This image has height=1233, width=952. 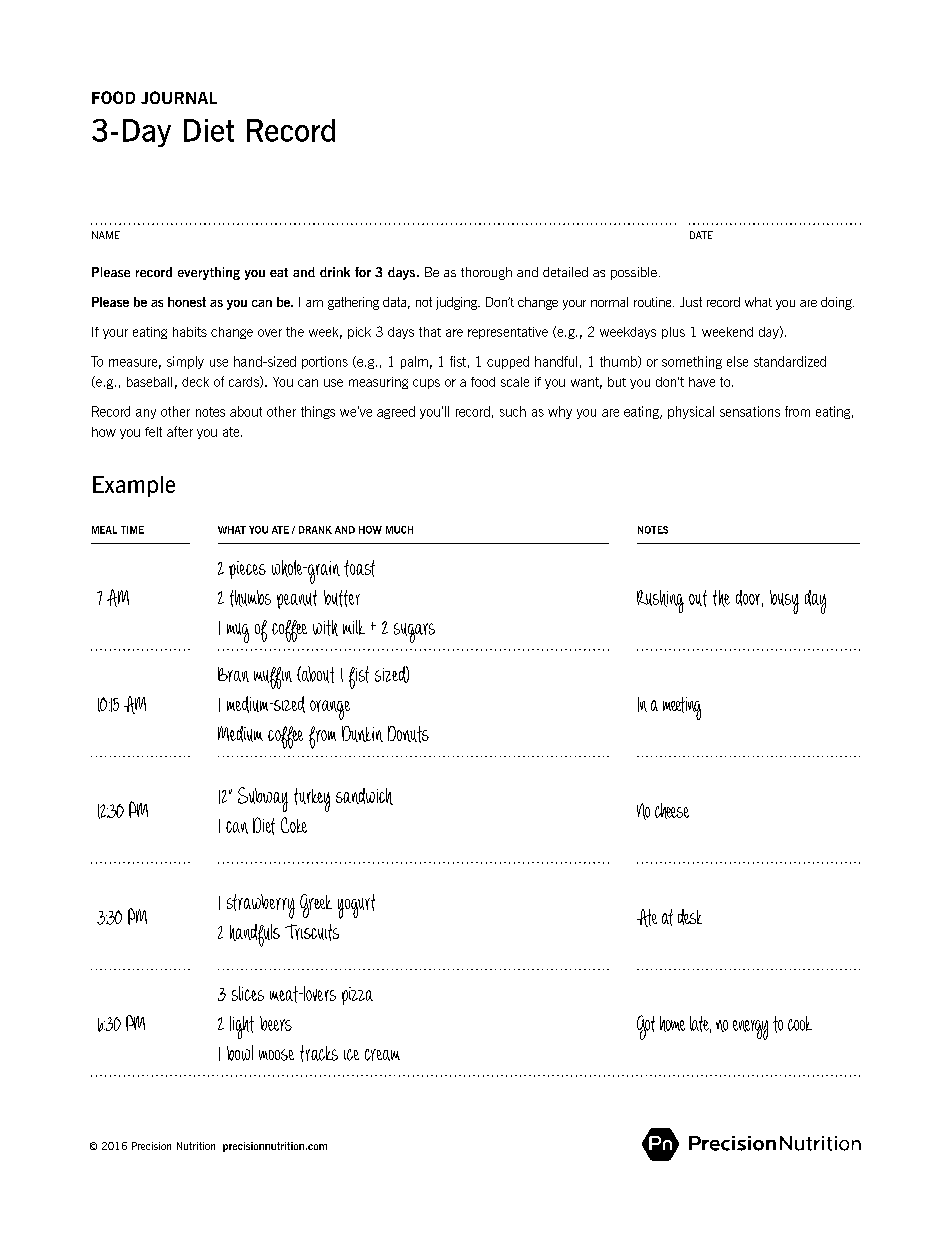 I want to click on light, so click(x=242, y=1027).
